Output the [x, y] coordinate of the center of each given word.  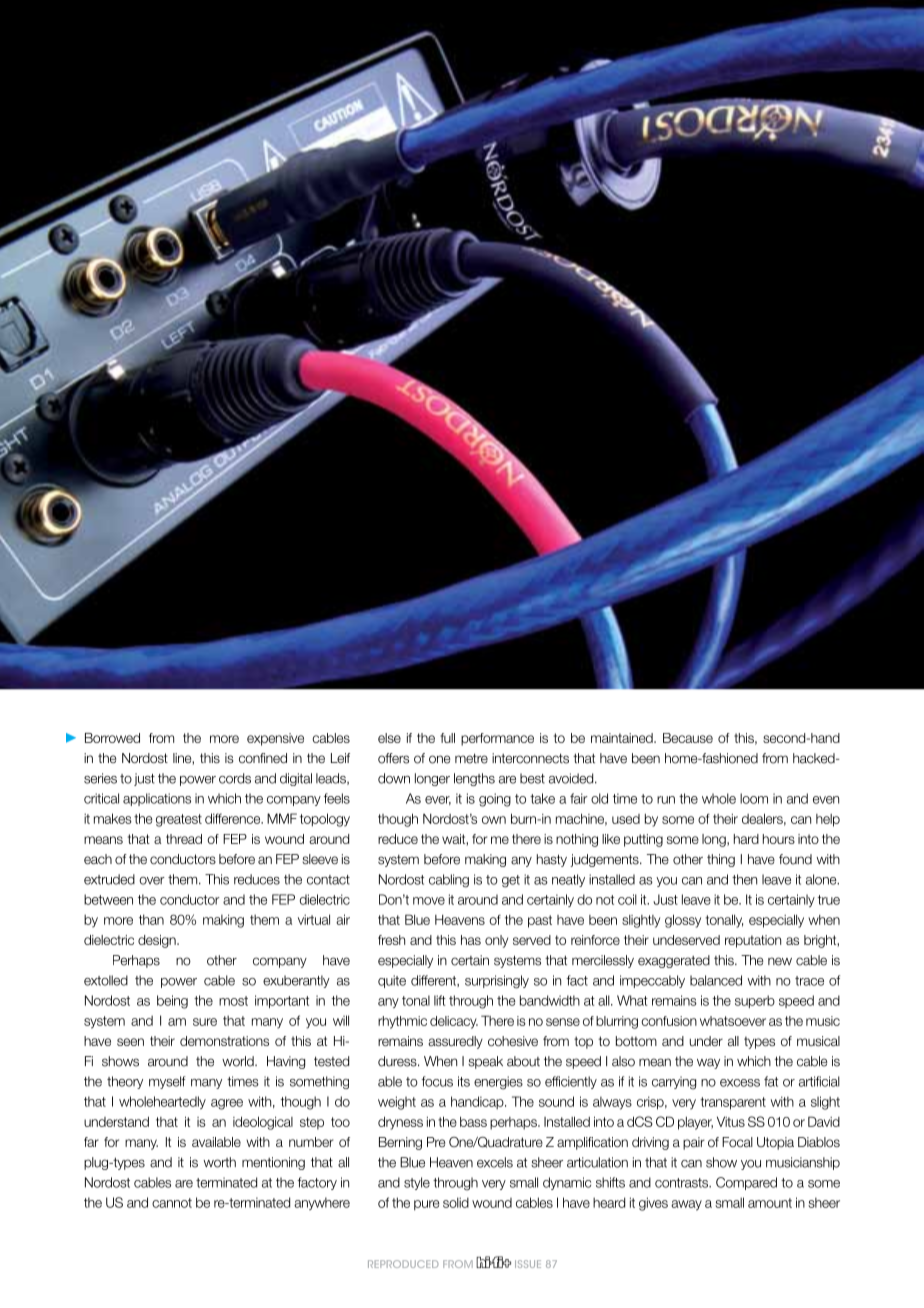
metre [471, 758]
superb [755, 1001]
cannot [172, 1203]
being [172, 1002]
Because [688, 738]
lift [440, 1000]
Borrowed [112, 738]
